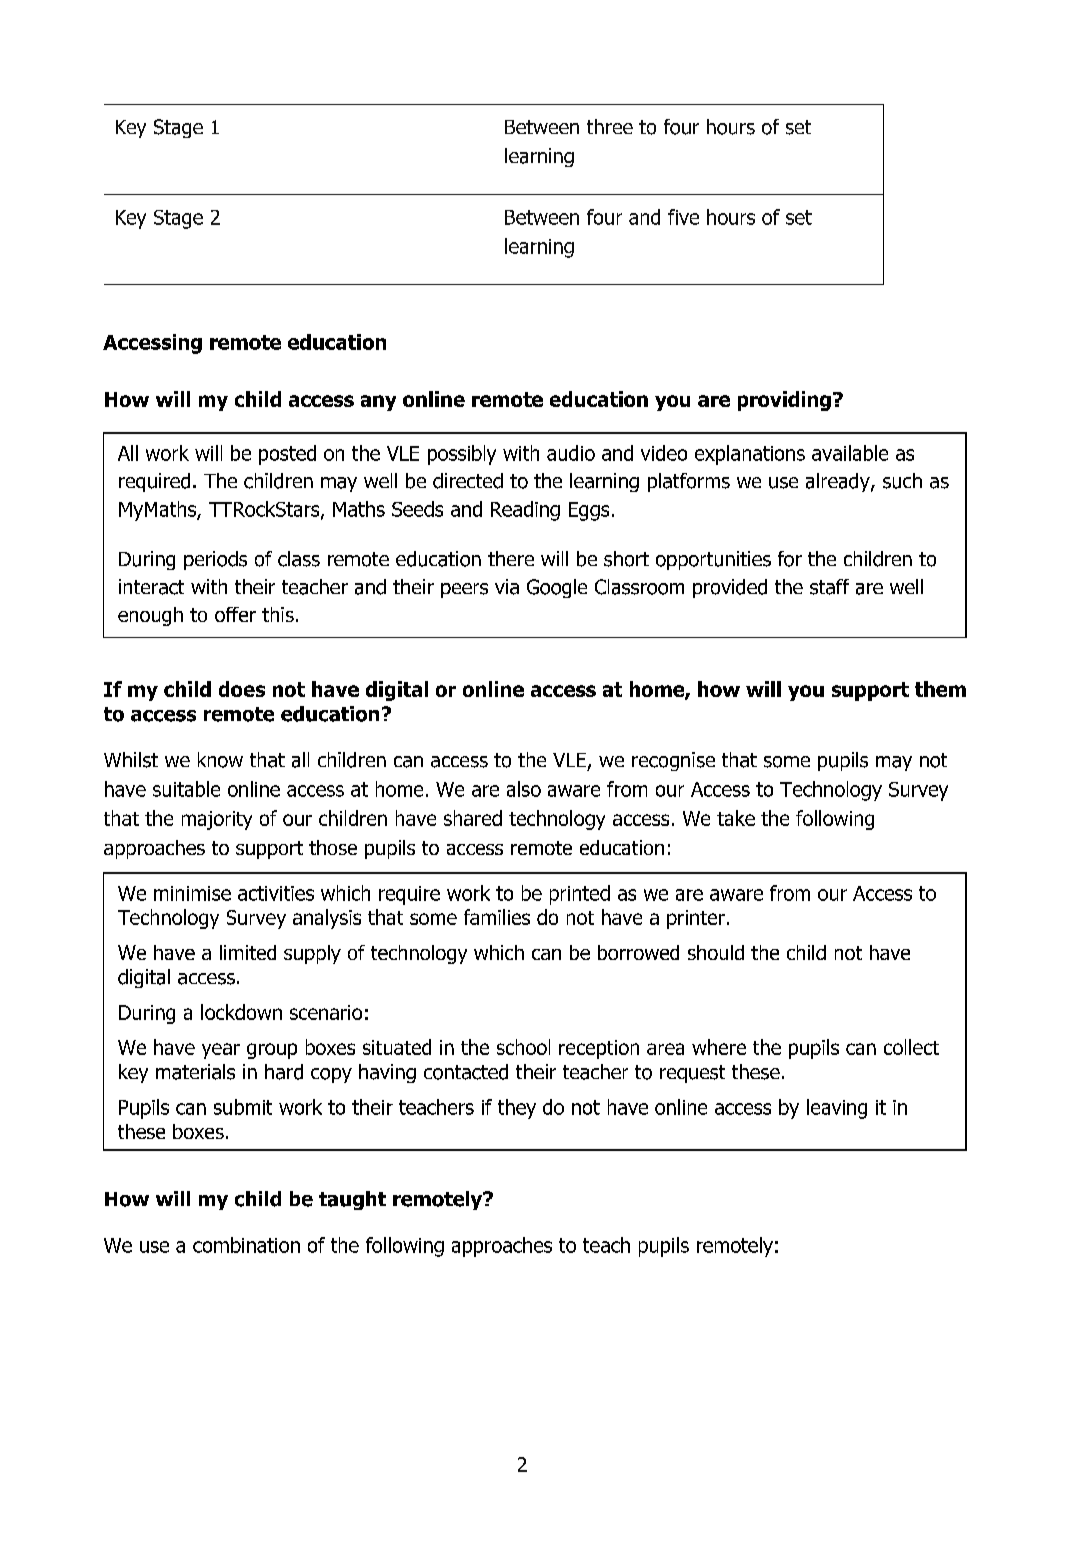  What do you see at coordinates (837, 1109) in the page?
I see `leaving` at bounding box center [837, 1109].
